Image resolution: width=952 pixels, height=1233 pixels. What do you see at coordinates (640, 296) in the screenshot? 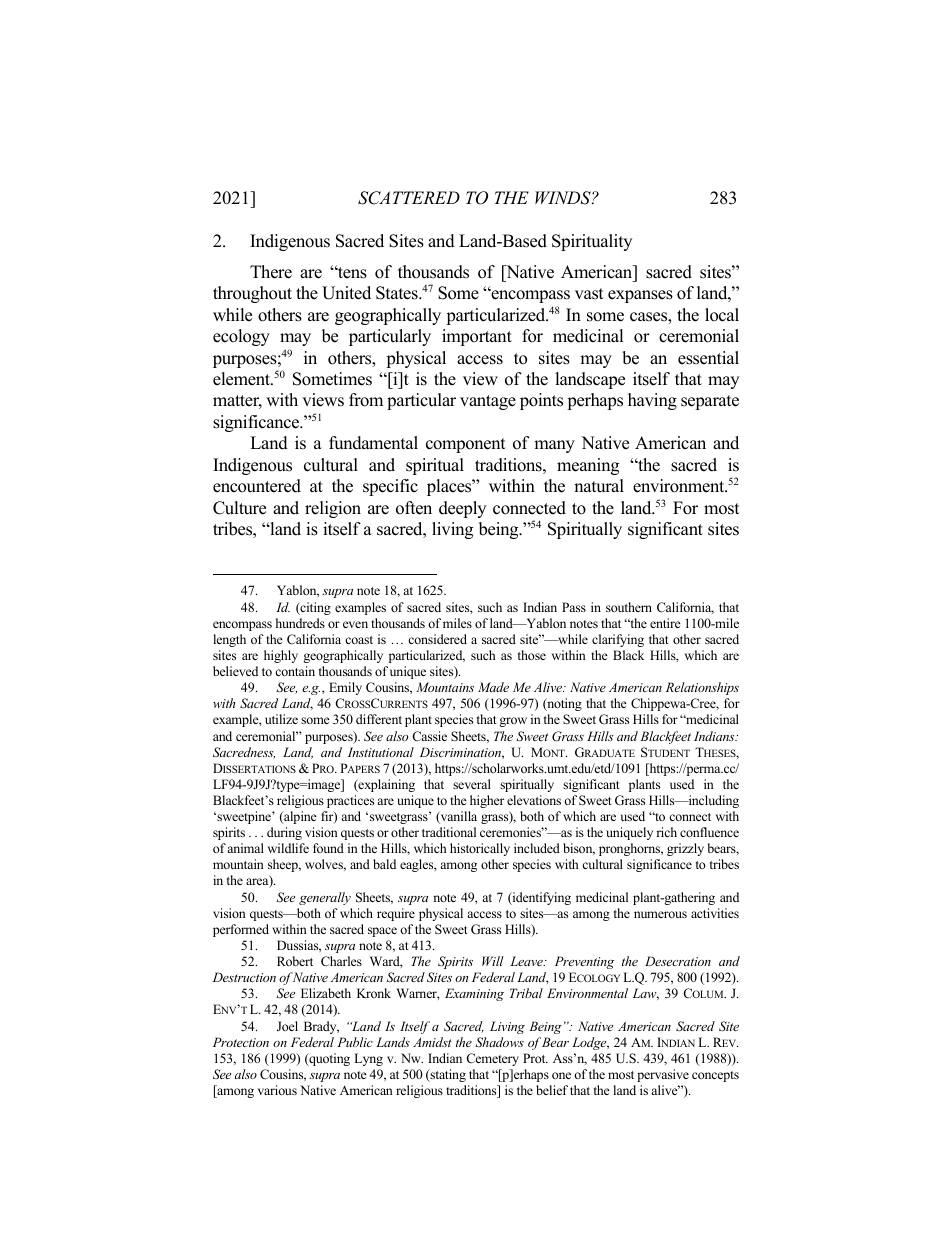
I see `expanses` at bounding box center [640, 296].
